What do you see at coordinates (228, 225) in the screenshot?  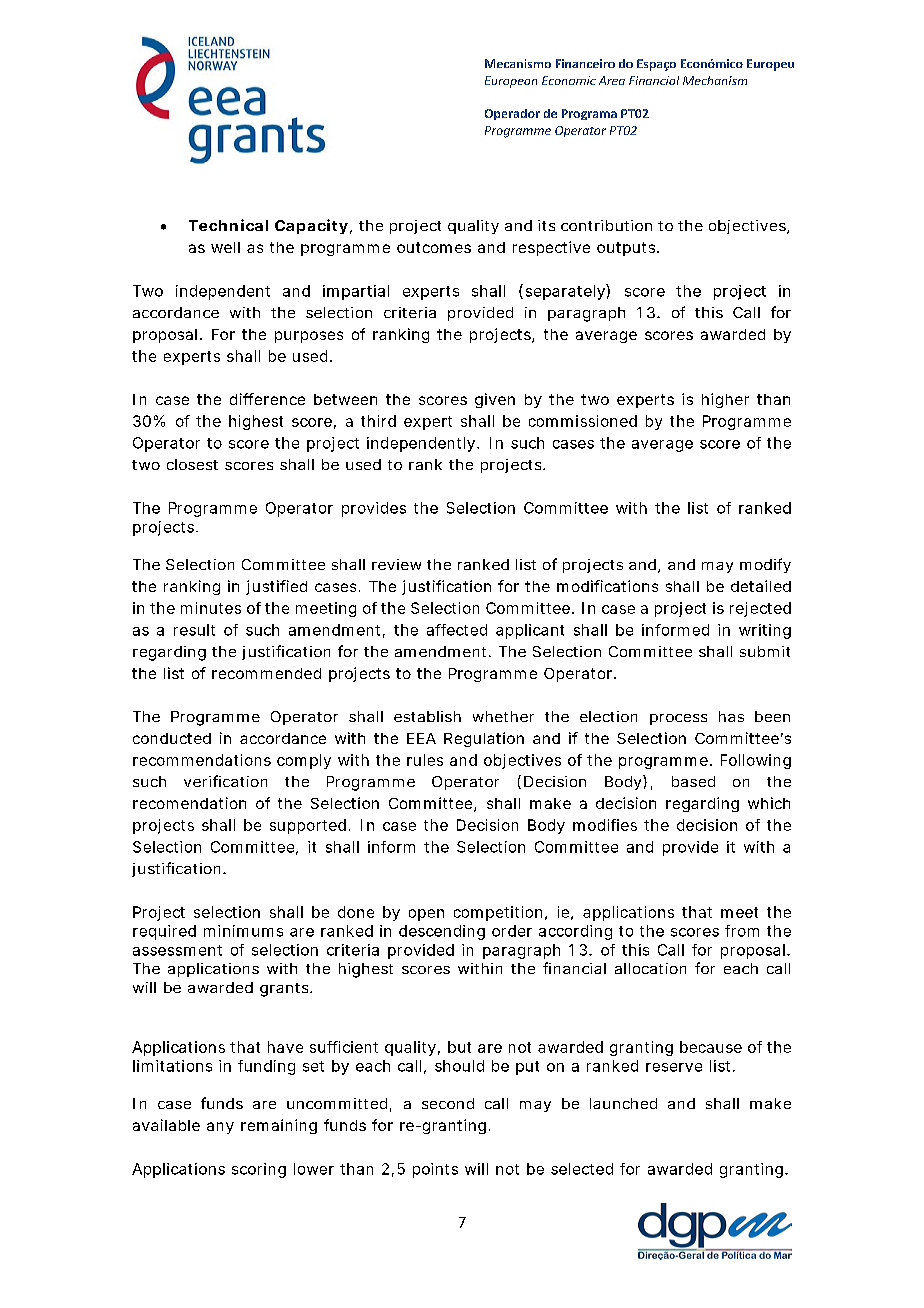 I see `Technical` at bounding box center [228, 225].
